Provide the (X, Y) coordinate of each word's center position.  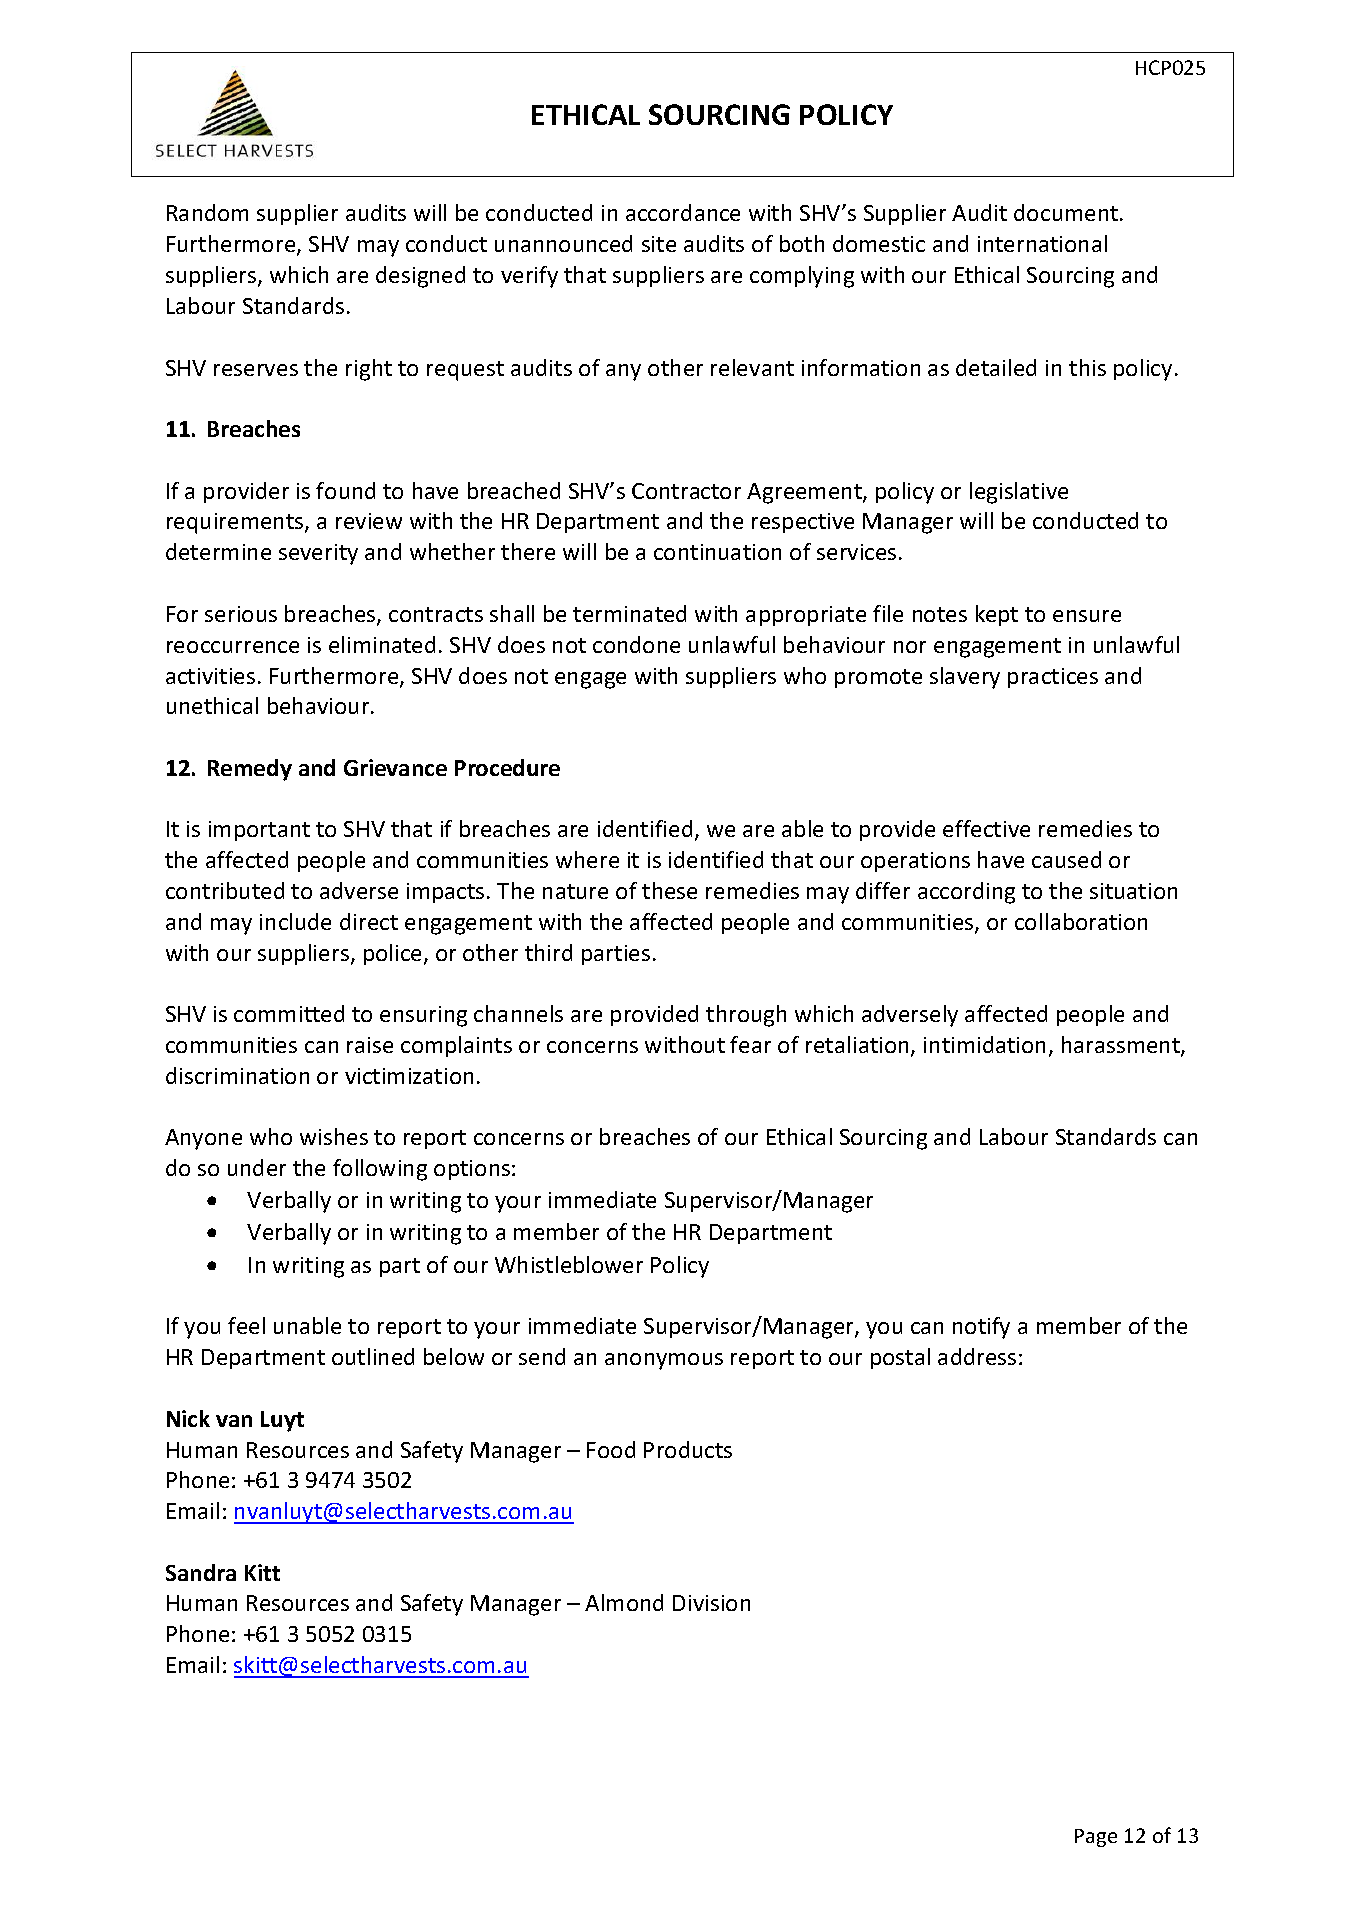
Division (711, 1603)
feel (246, 1325)
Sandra (201, 1572)
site (659, 244)
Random (207, 212)
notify (981, 1328)
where (587, 859)
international (1042, 243)
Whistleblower (569, 1264)
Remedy (250, 770)
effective (986, 828)
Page (1096, 1838)
